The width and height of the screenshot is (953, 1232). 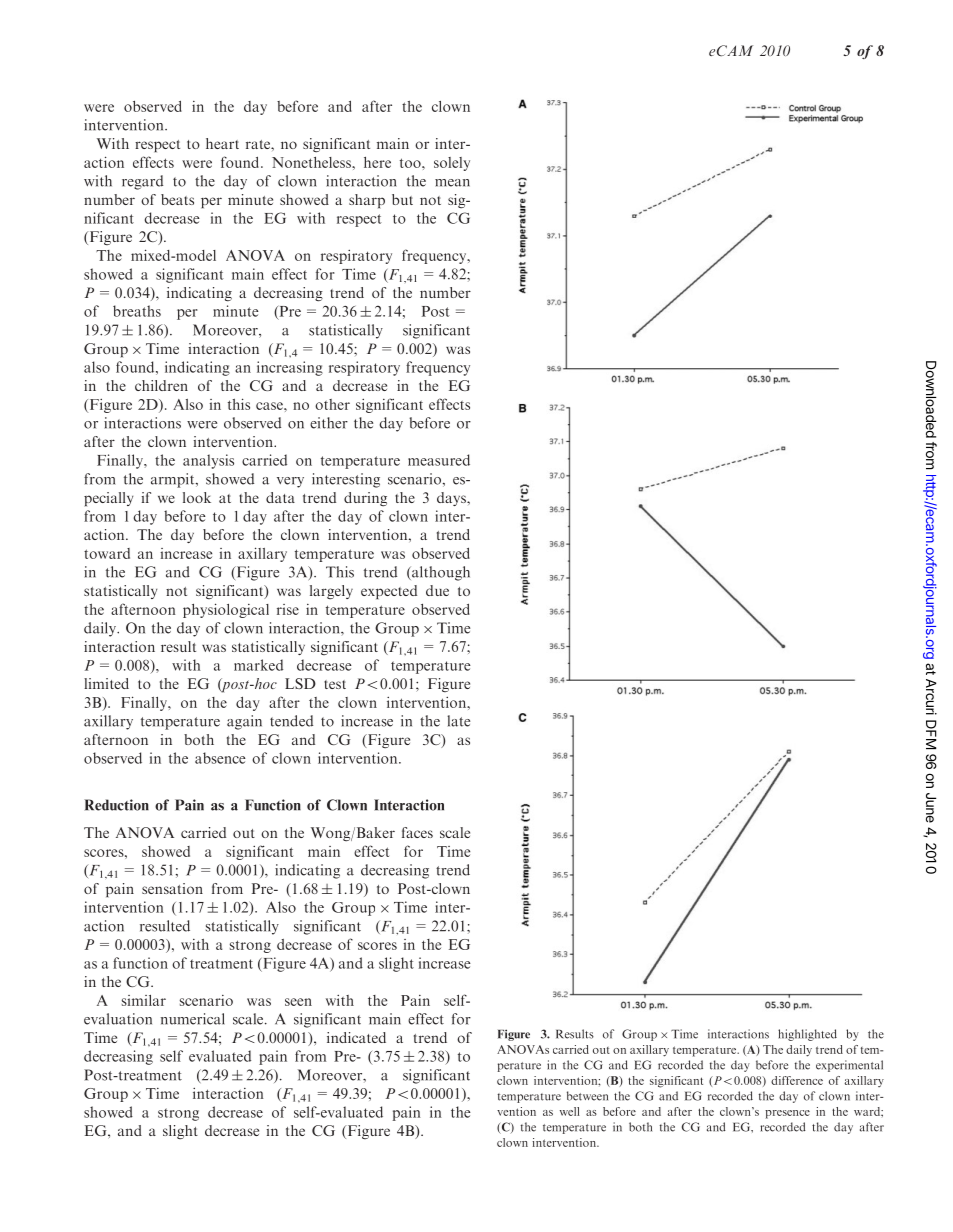 What do you see at coordinates (458, 721) in the screenshot?
I see `late` at bounding box center [458, 721].
